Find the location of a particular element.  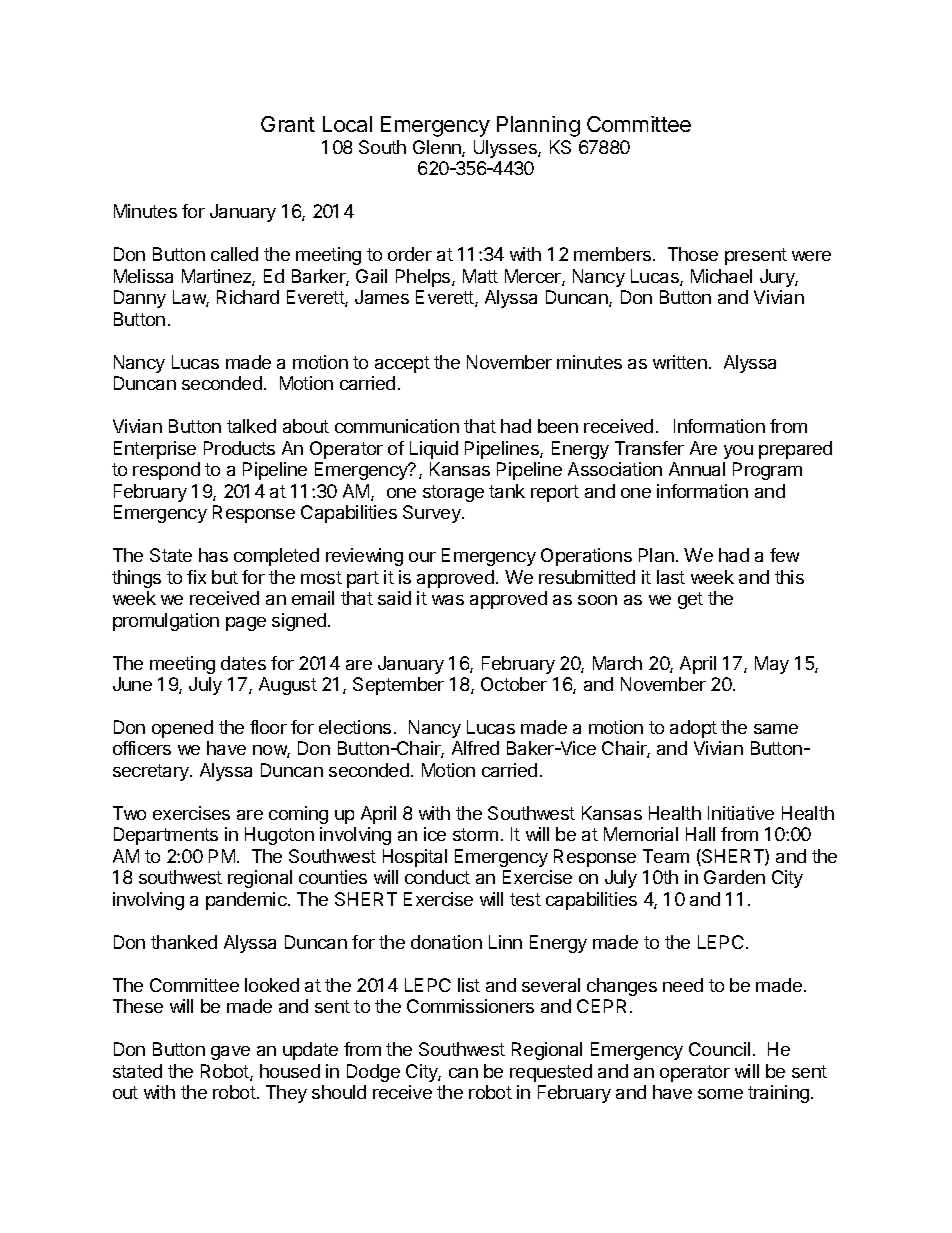

requested is located at coordinates (551, 1073).
